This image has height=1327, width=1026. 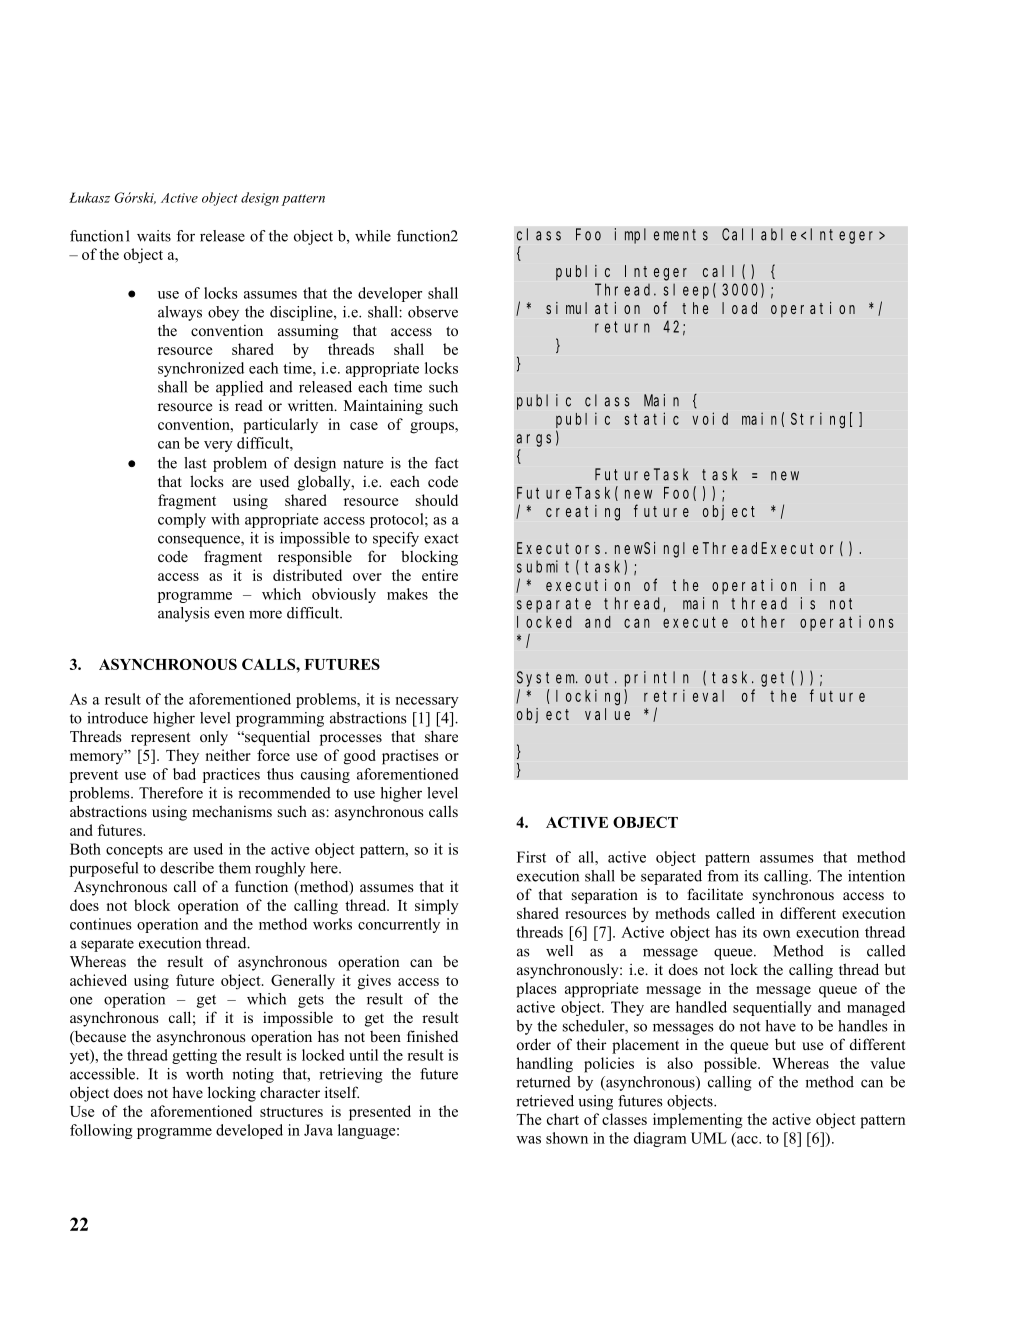 I want to click on waits, so click(x=154, y=236).
